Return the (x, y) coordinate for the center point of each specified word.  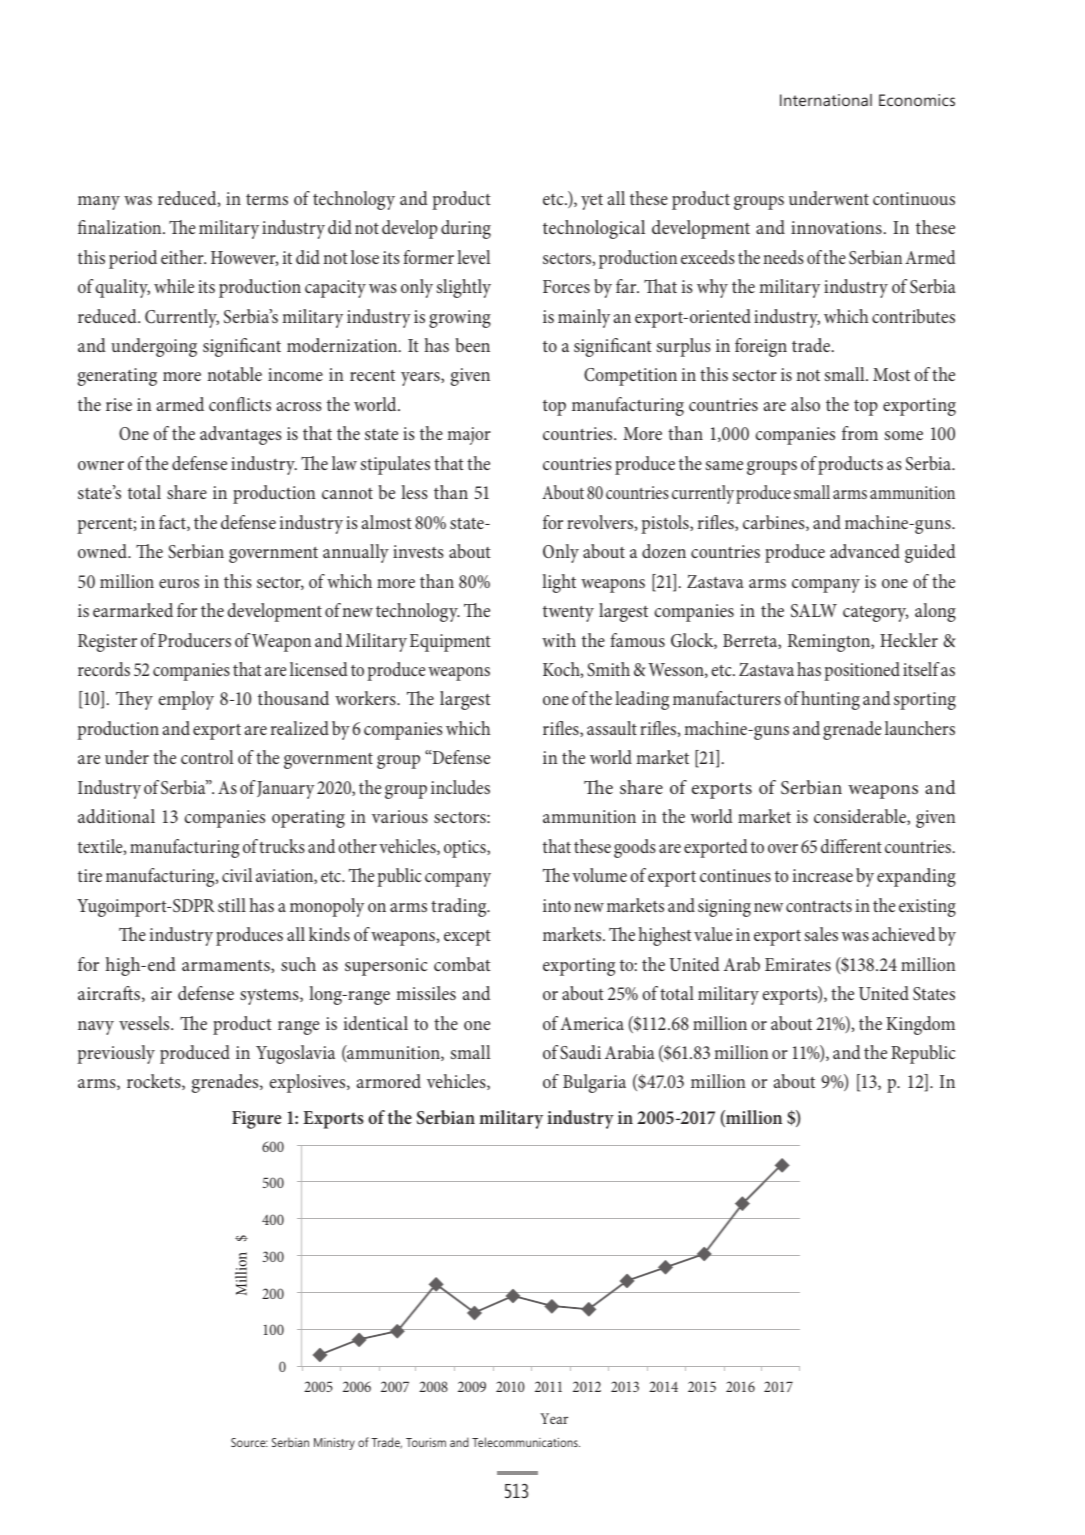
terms (267, 199)
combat (462, 964)
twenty (568, 614)
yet (592, 202)
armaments (227, 966)
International (826, 100)
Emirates (798, 964)
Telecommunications (526, 1442)
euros (179, 583)
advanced (865, 551)
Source (249, 1442)
